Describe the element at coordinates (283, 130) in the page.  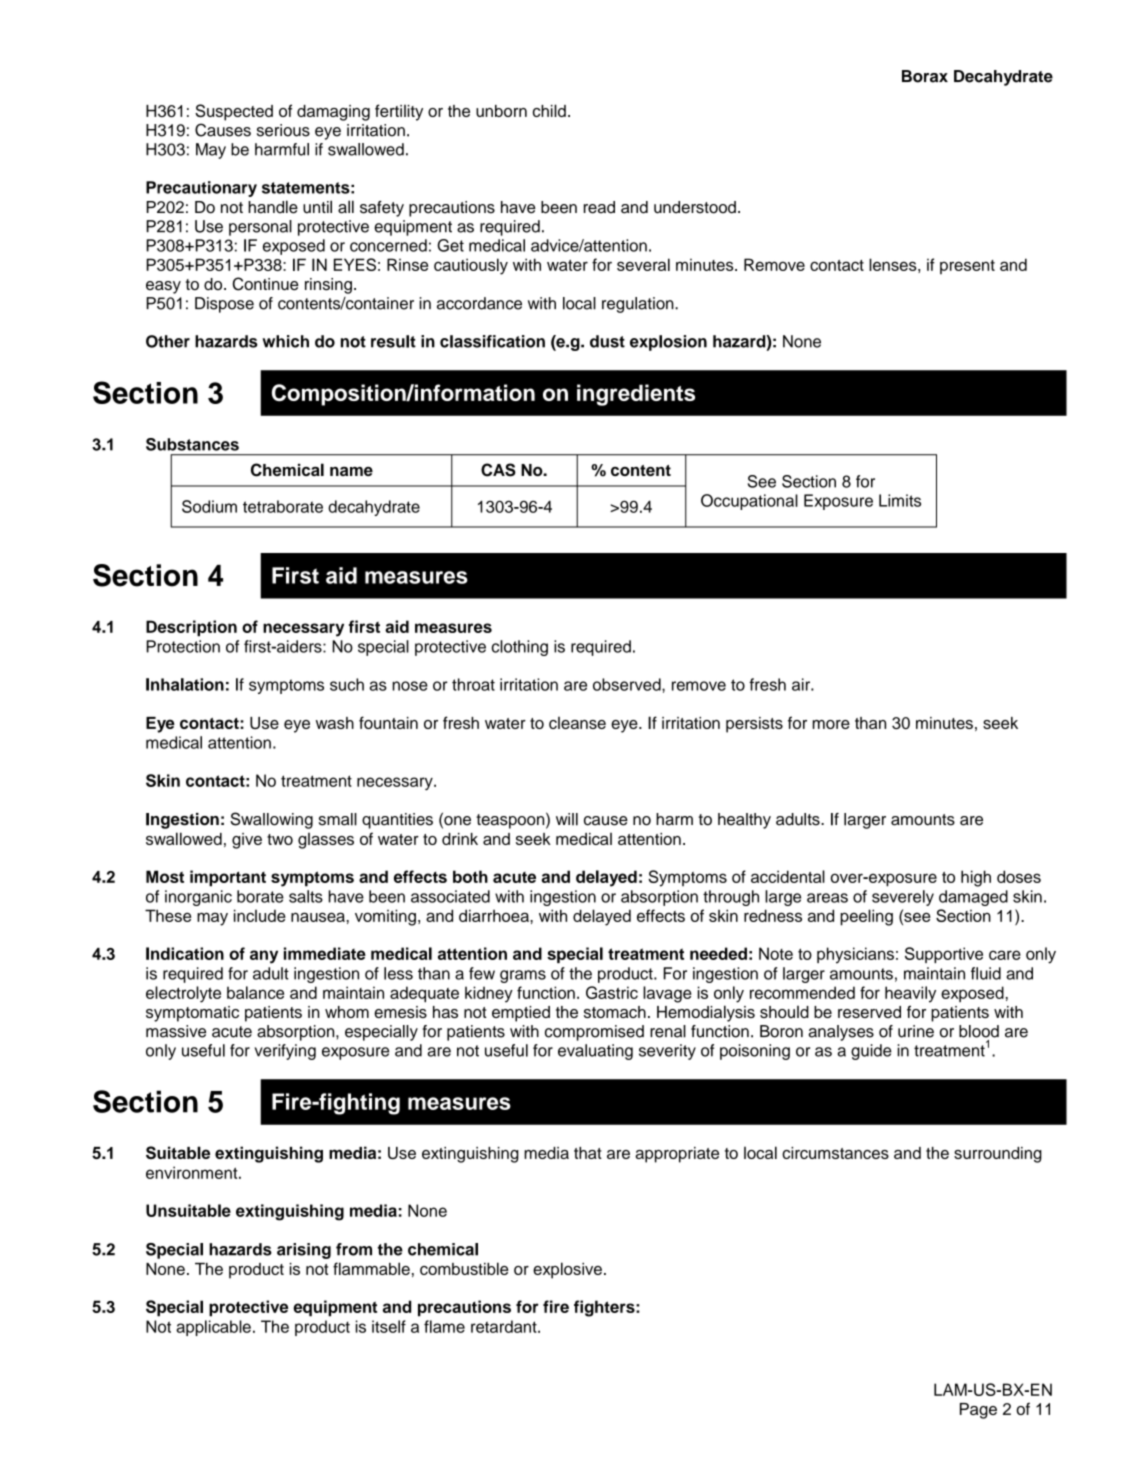
I see `serious` at that location.
